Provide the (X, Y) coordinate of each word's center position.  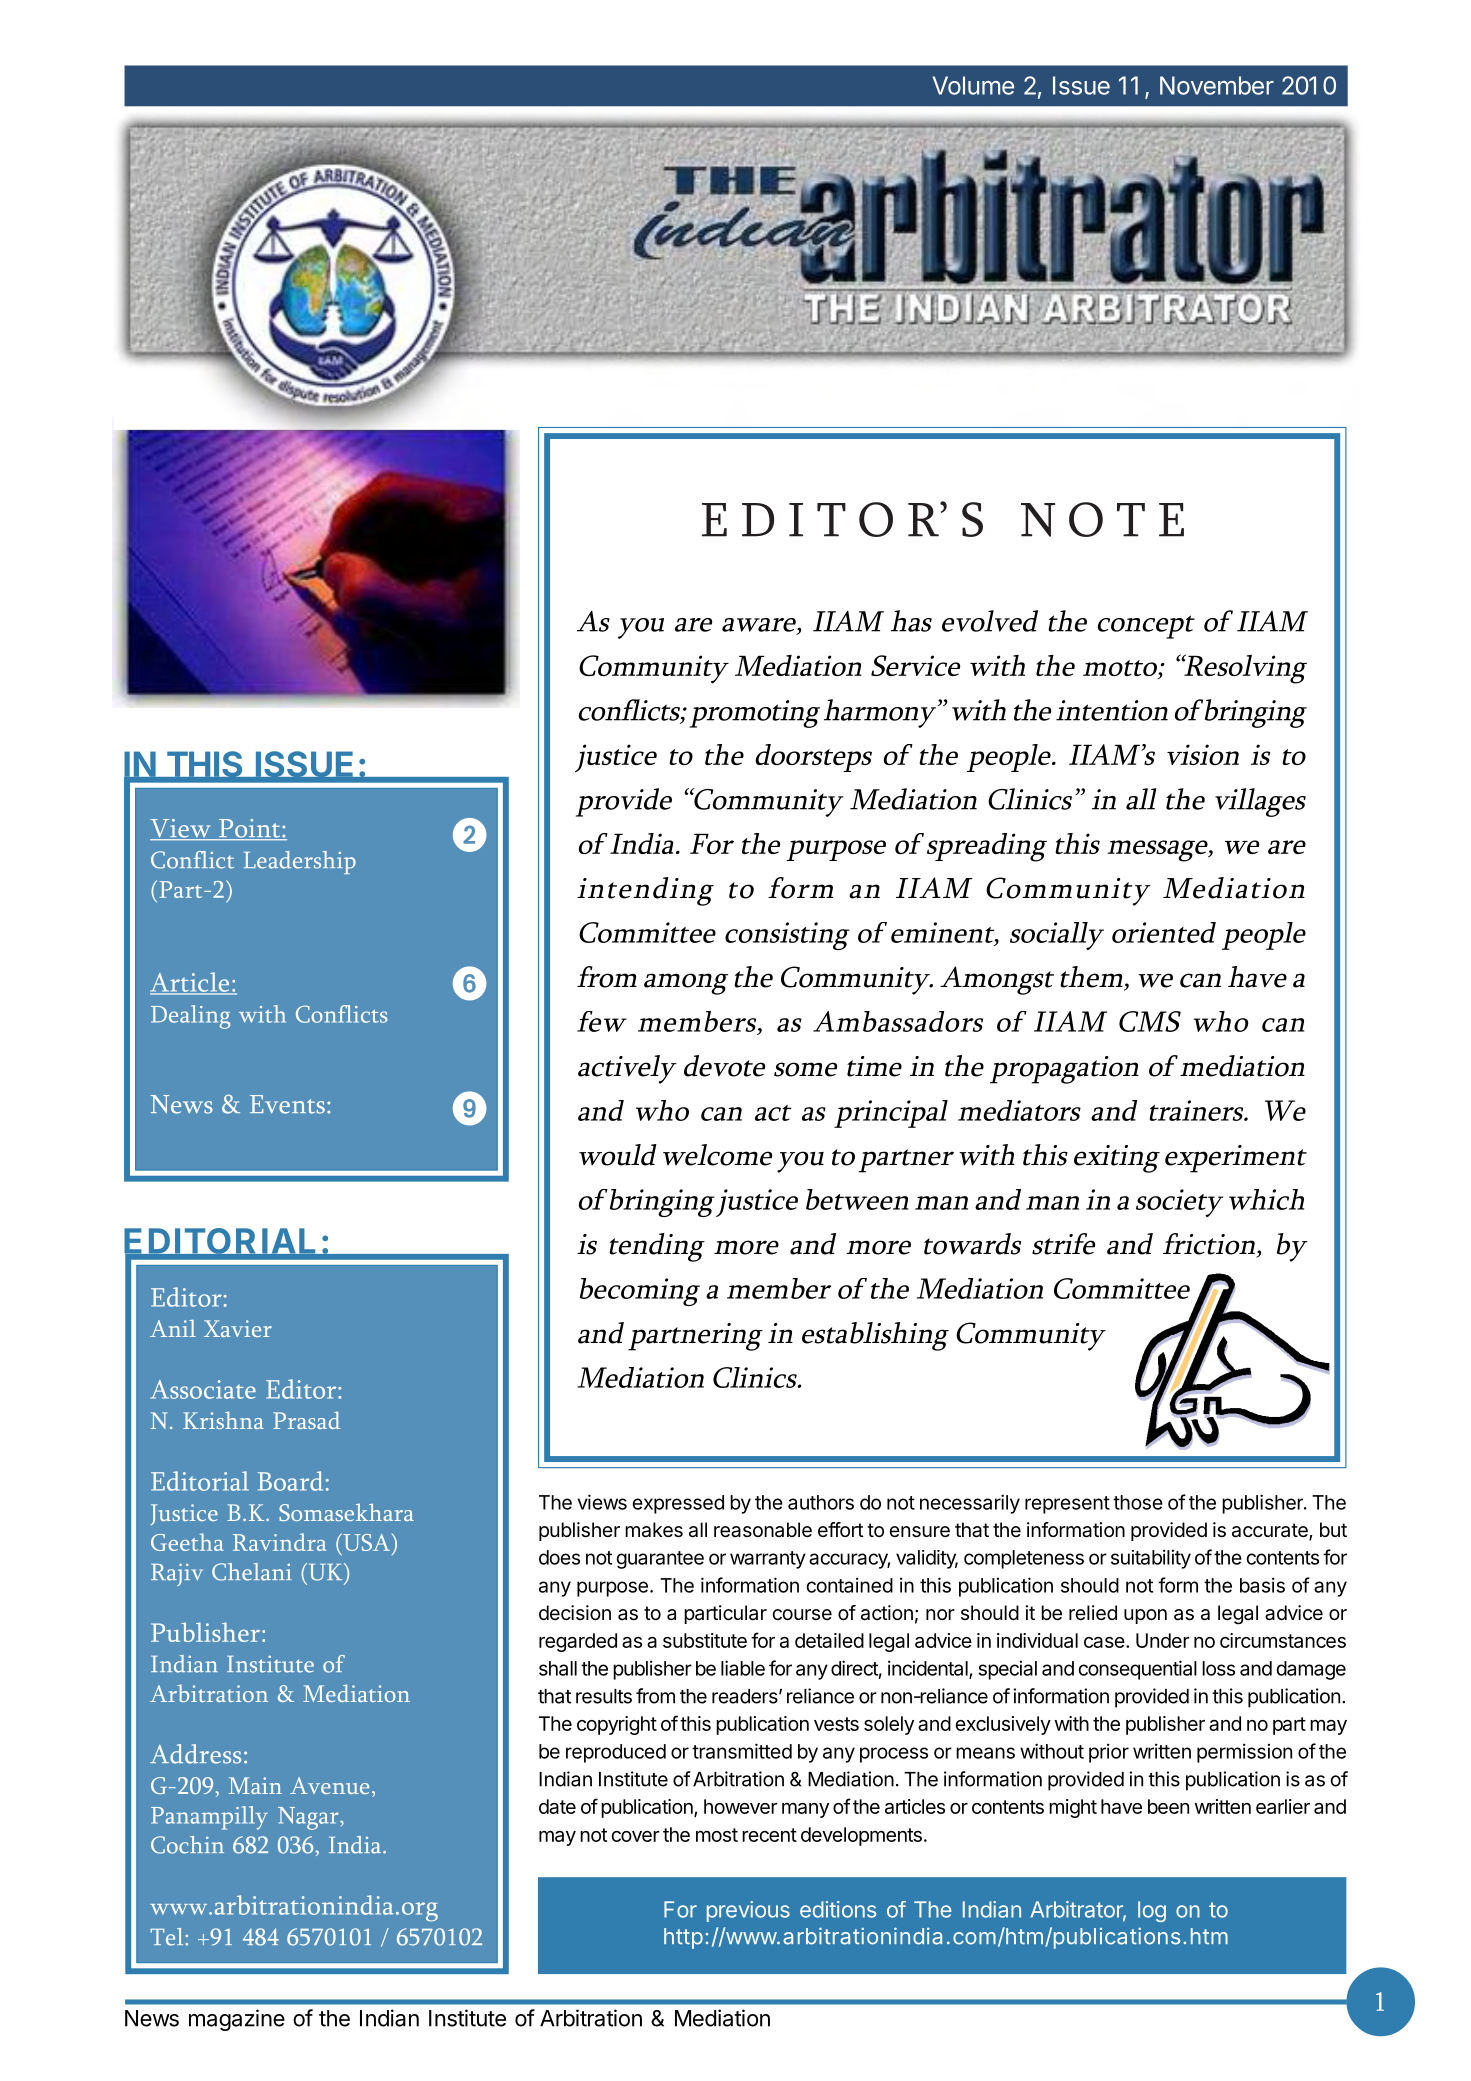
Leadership (300, 862)
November (1217, 85)
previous (748, 1911)
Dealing (190, 1017)
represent (1067, 1505)
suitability (1151, 1559)
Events (287, 1104)
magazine (237, 2020)
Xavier (238, 1328)
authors (821, 1502)
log (1152, 1911)
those (1138, 1502)
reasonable (763, 1530)
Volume (973, 85)
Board (290, 1481)
